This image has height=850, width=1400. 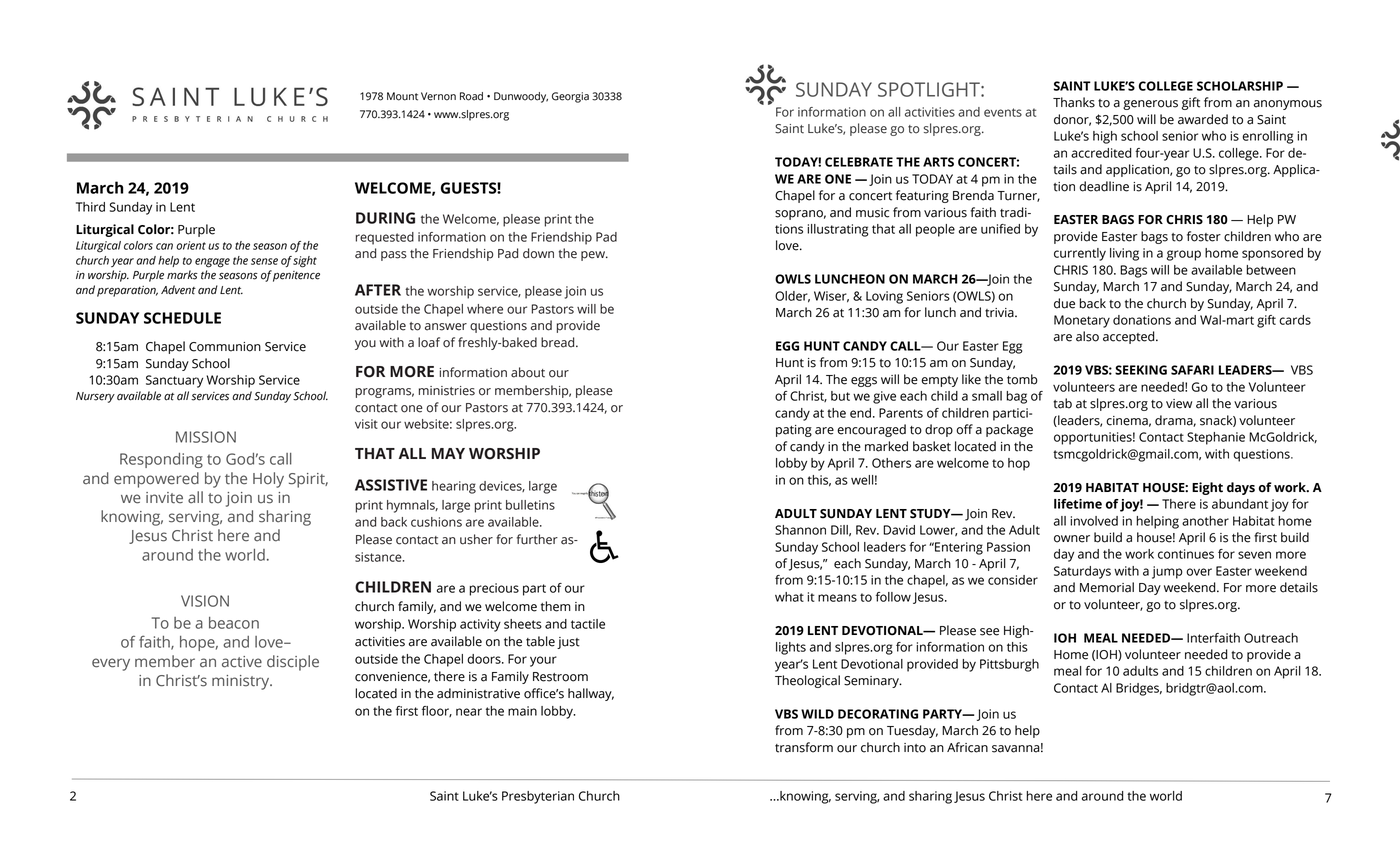 What do you see at coordinates (800, 530) in the image?
I see `Shannon` at bounding box center [800, 530].
